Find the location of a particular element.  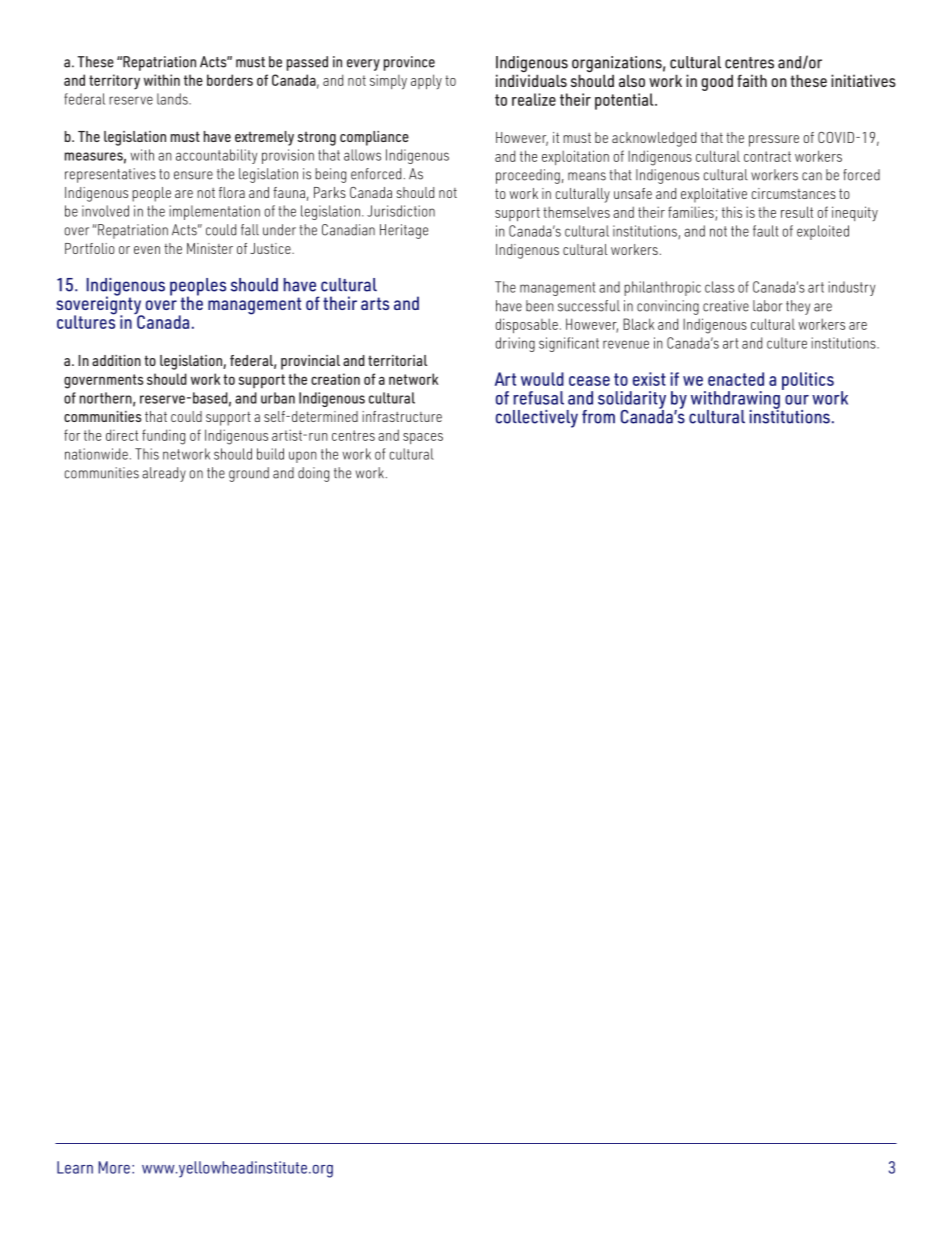

from is located at coordinates (598, 417).
